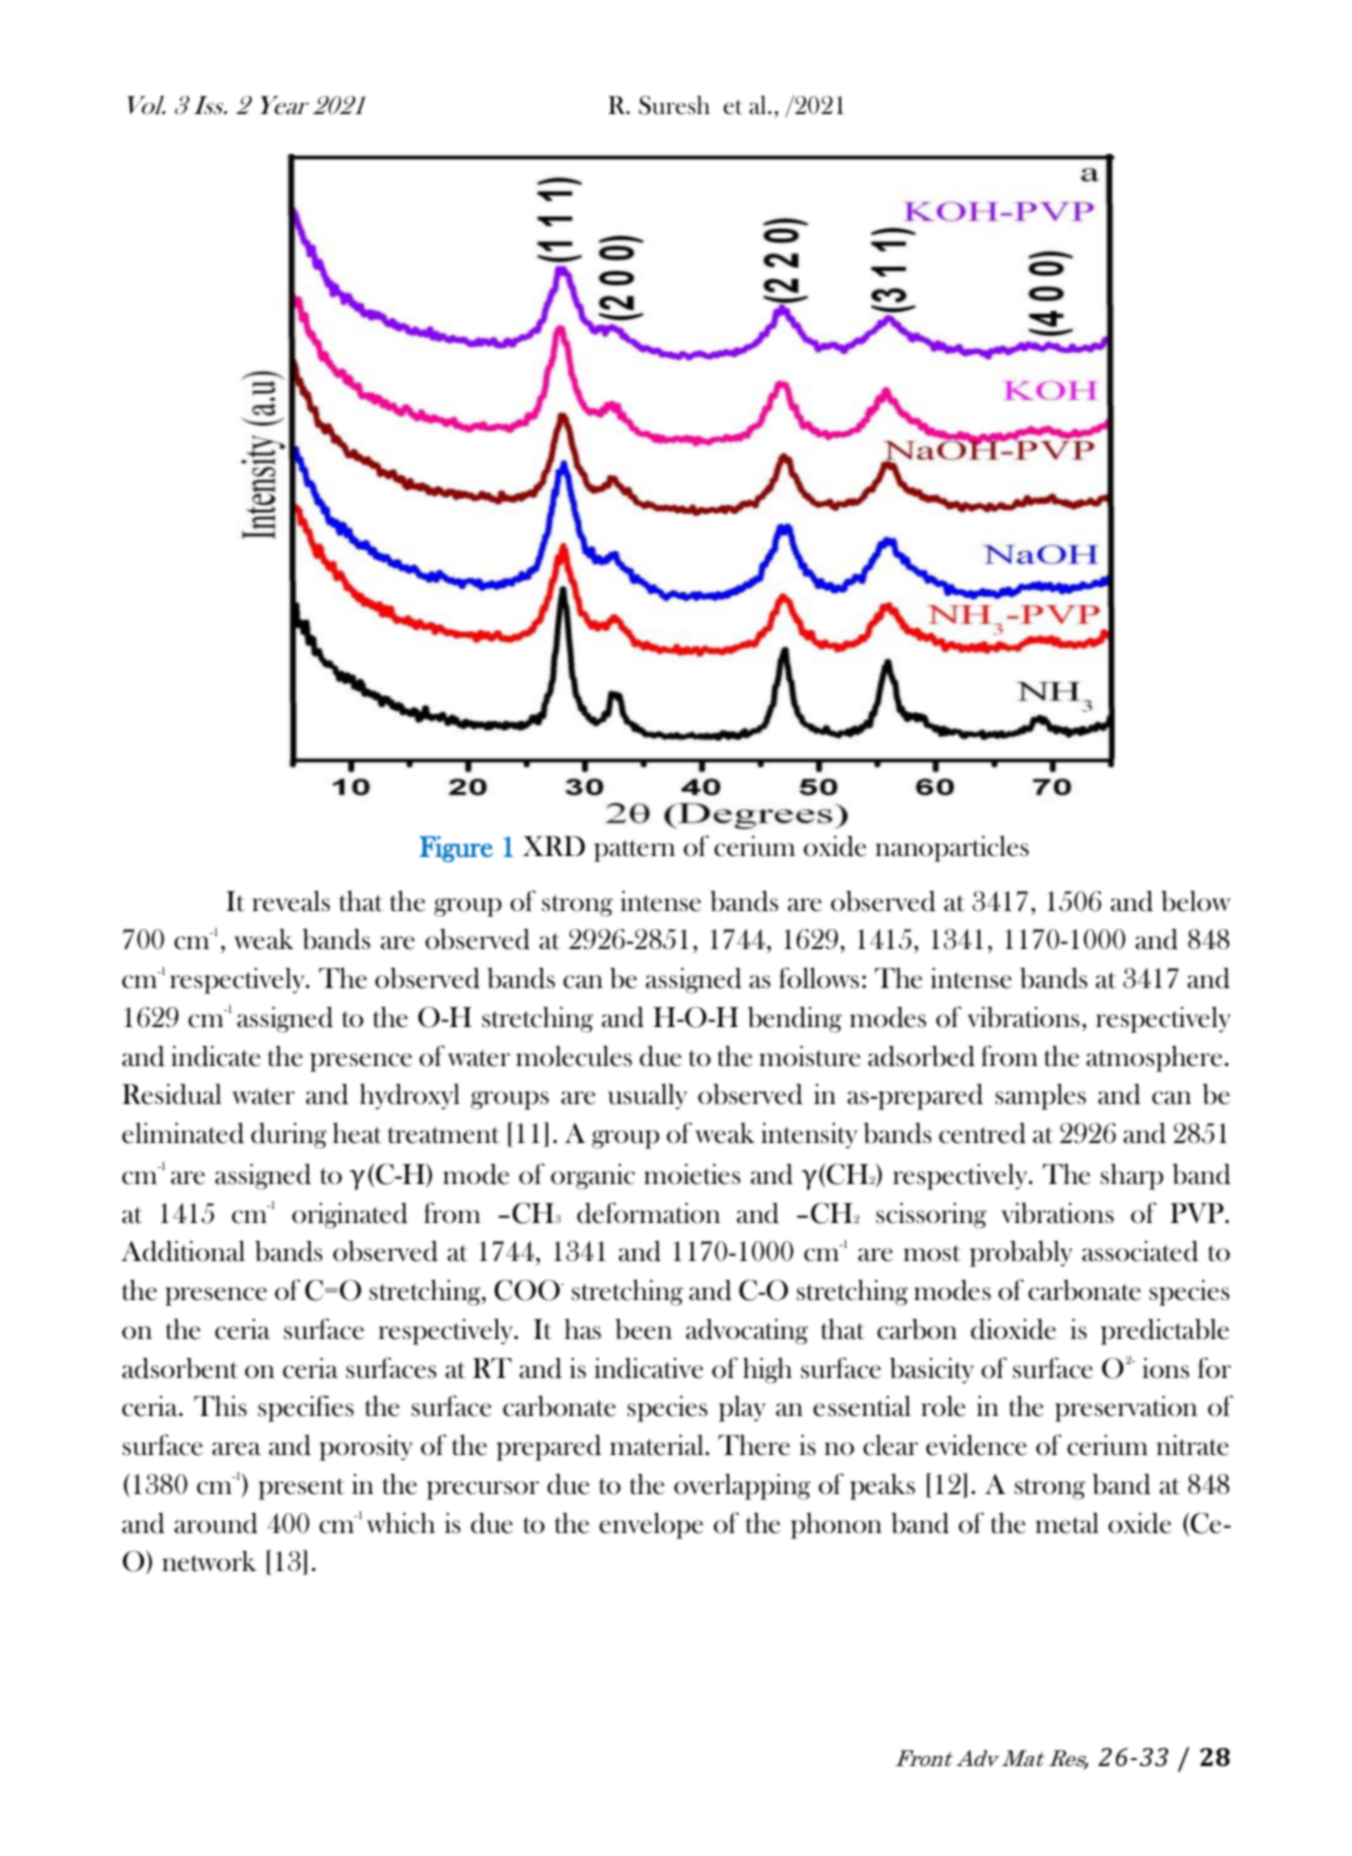 This screenshot has height=1856, width=1352. Describe the element at coordinates (674, 105) in the screenshot. I see `Suresh` at that location.
